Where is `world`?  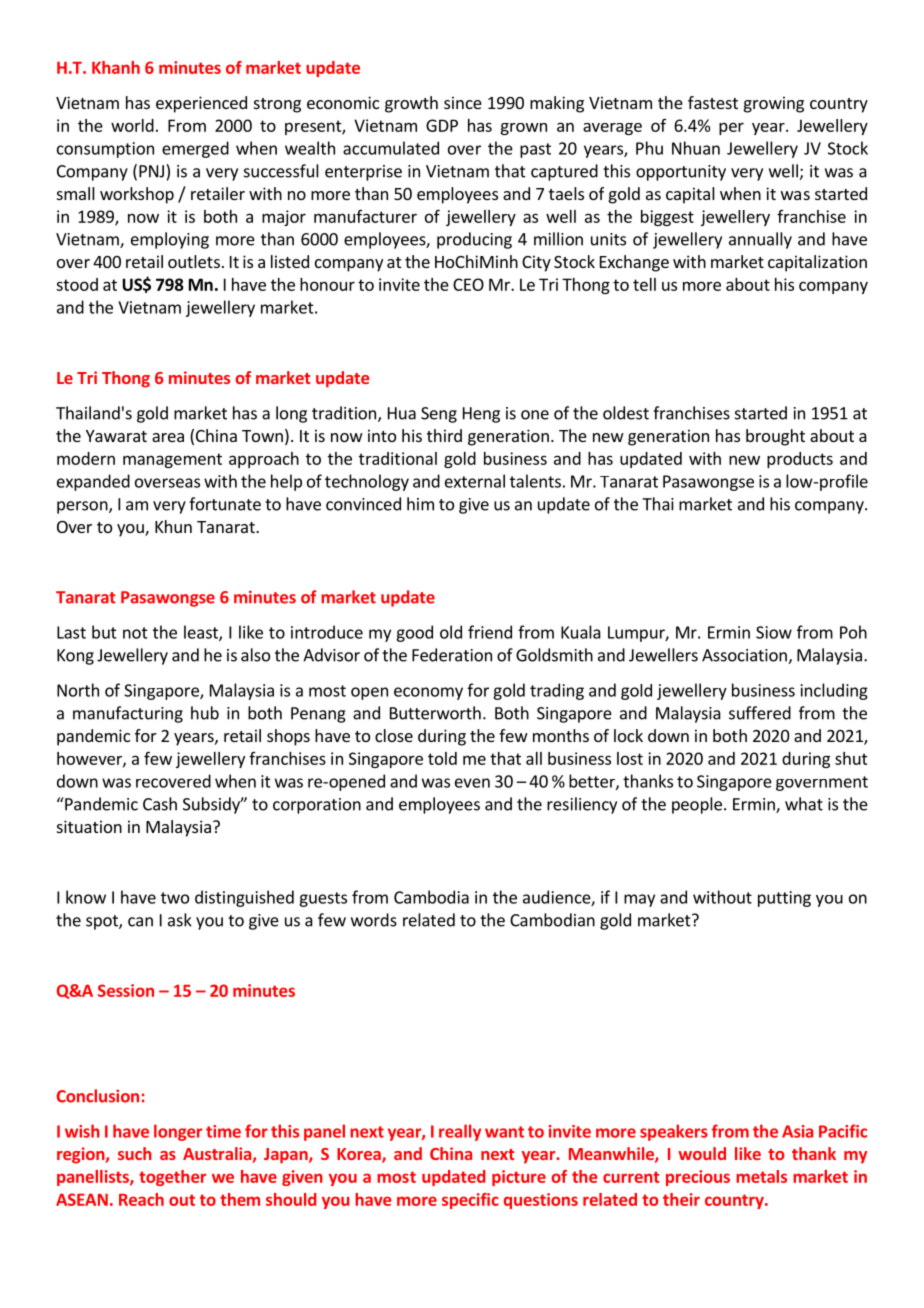 world is located at coordinates (132, 125).
